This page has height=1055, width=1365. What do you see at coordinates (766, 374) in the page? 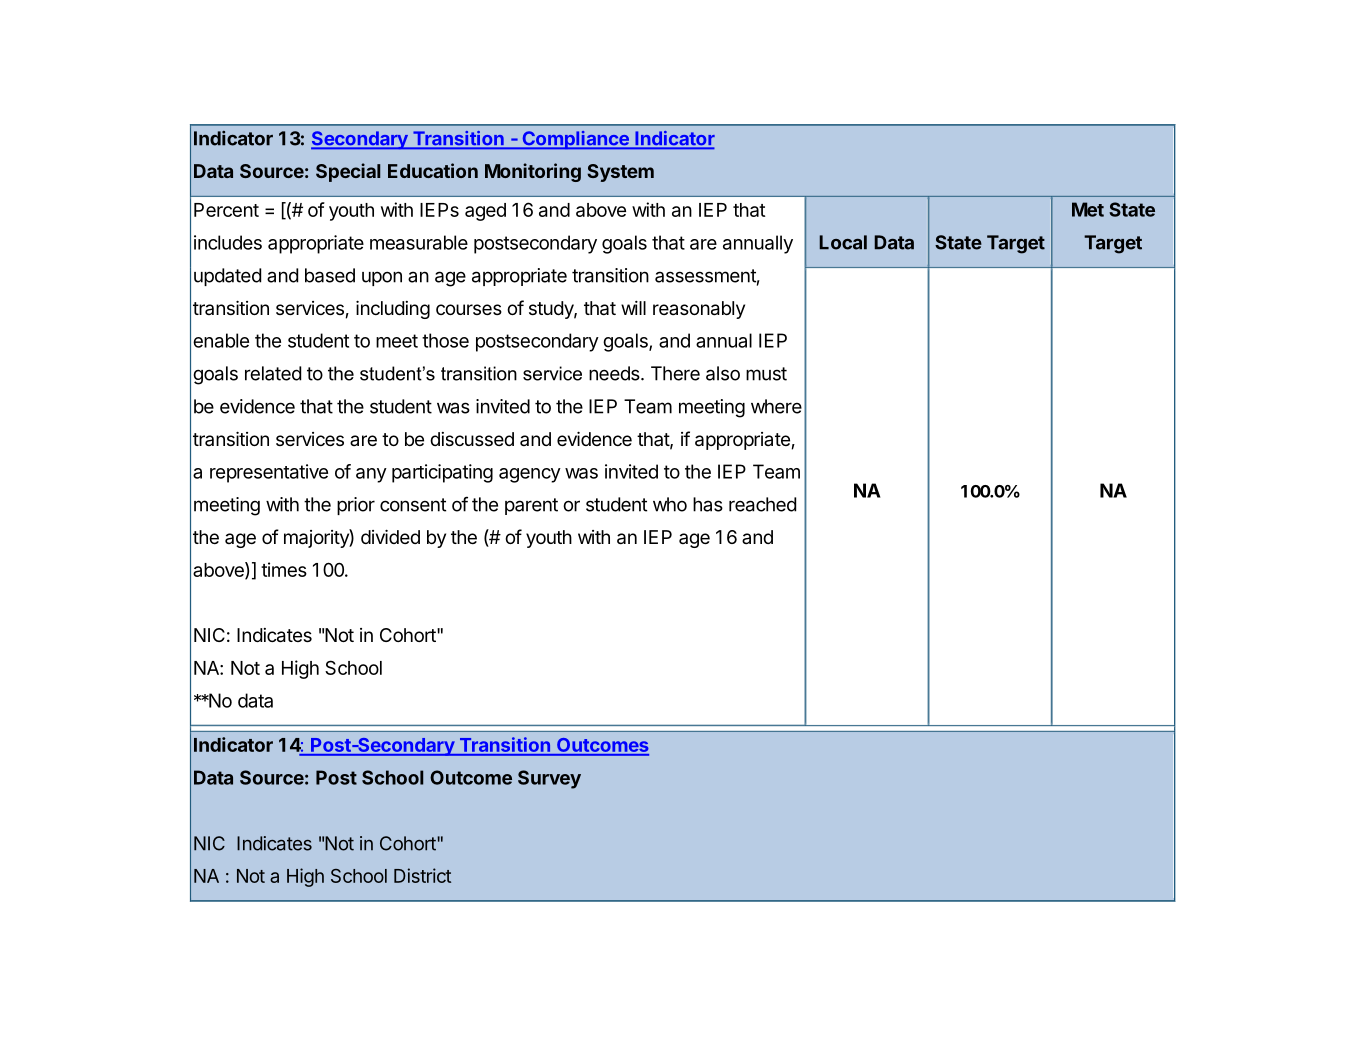
I see `must` at bounding box center [766, 374].
